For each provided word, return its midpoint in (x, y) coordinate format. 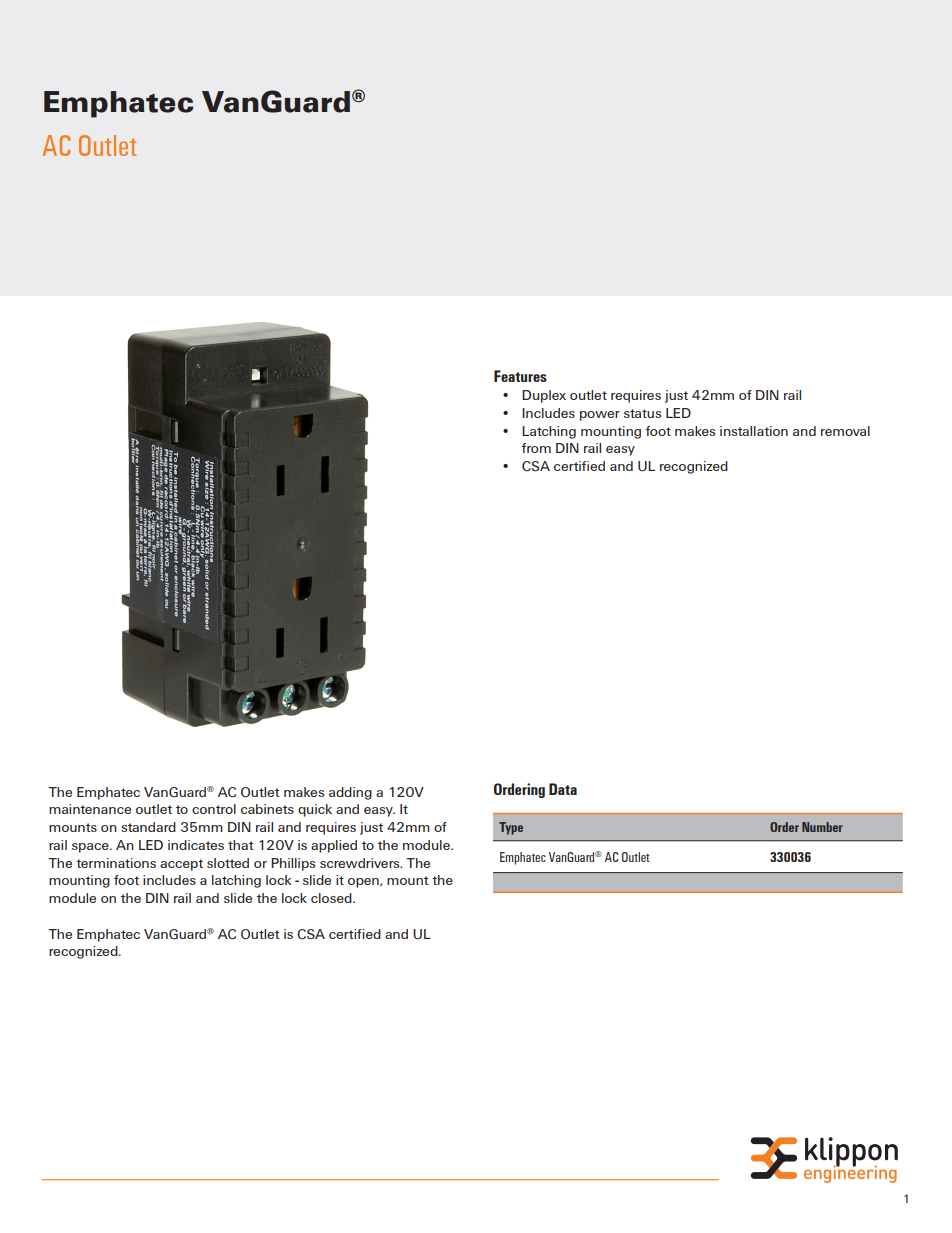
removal (845, 431)
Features (520, 376)
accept (181, 865)
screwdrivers (361, 863)
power (600, 416)
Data (563, 789)
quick (315, 810)
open (364, 883)
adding (350, 793)
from (536, 448)
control (214, 809)
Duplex (544, 396)
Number (822, 827)
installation (754, 431)
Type (511, 828)
